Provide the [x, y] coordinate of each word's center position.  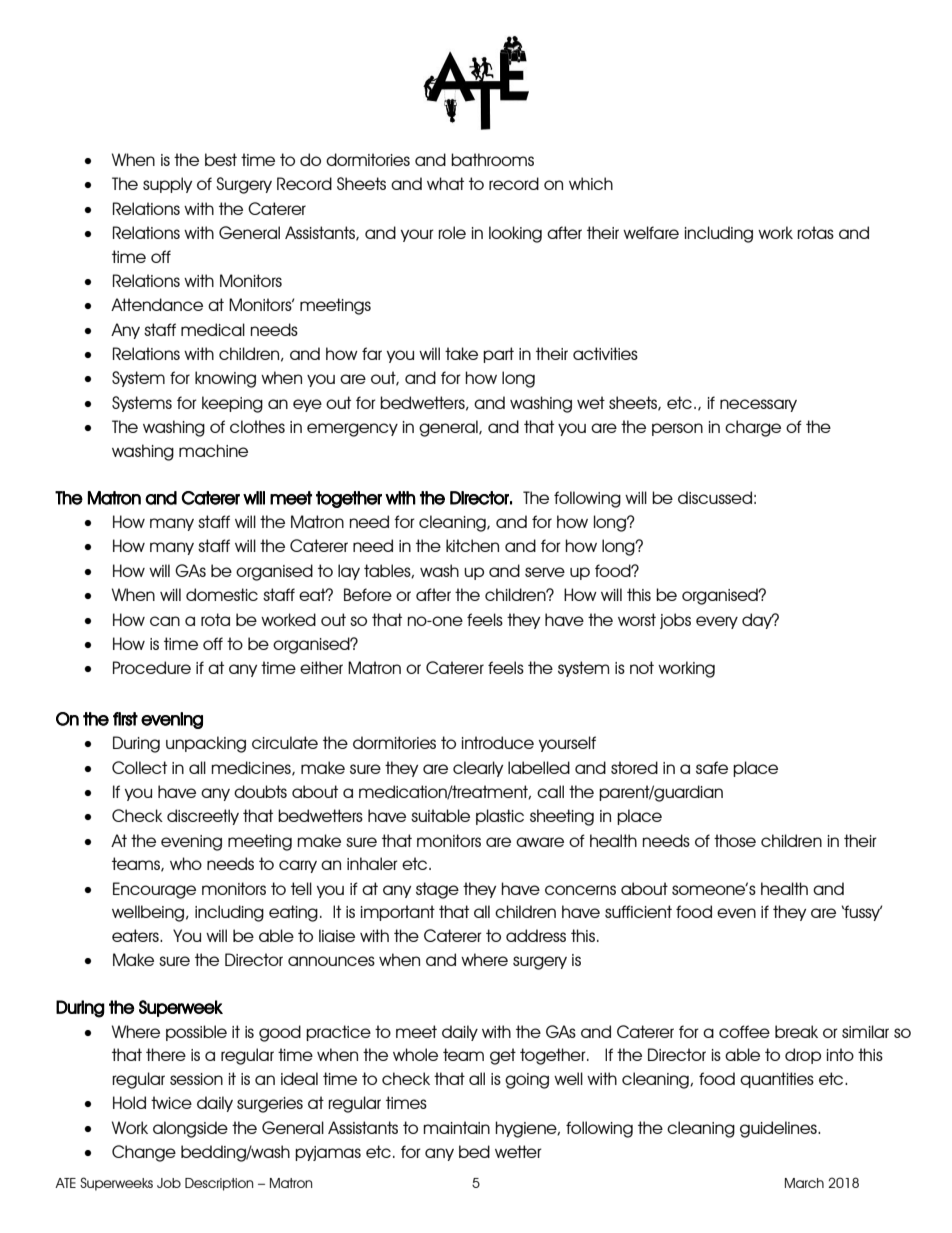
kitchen [472, 545]
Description [219, 1184]
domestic [222, 594]
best [221, 159]
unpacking [206, 744]
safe [712, 767]
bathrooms [492, 159]
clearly [478, 769]
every [717, 622]
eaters [136, 935]
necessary [758, 405]
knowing [225, 379]
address [536, 935]
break [796, 1031]
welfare [651, 232]
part [498, 355]
